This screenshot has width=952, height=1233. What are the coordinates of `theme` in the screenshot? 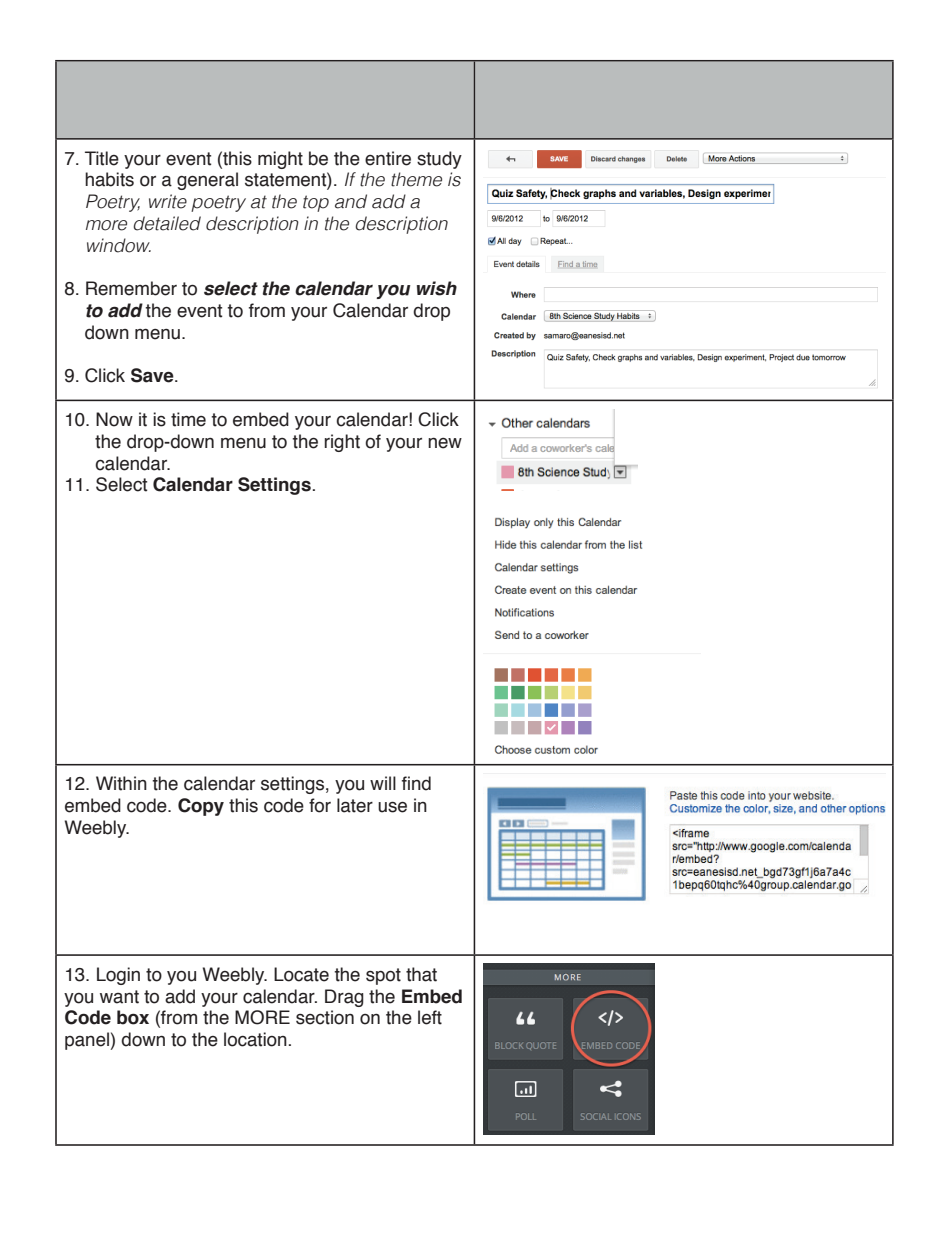 It's located at (416, 179).
